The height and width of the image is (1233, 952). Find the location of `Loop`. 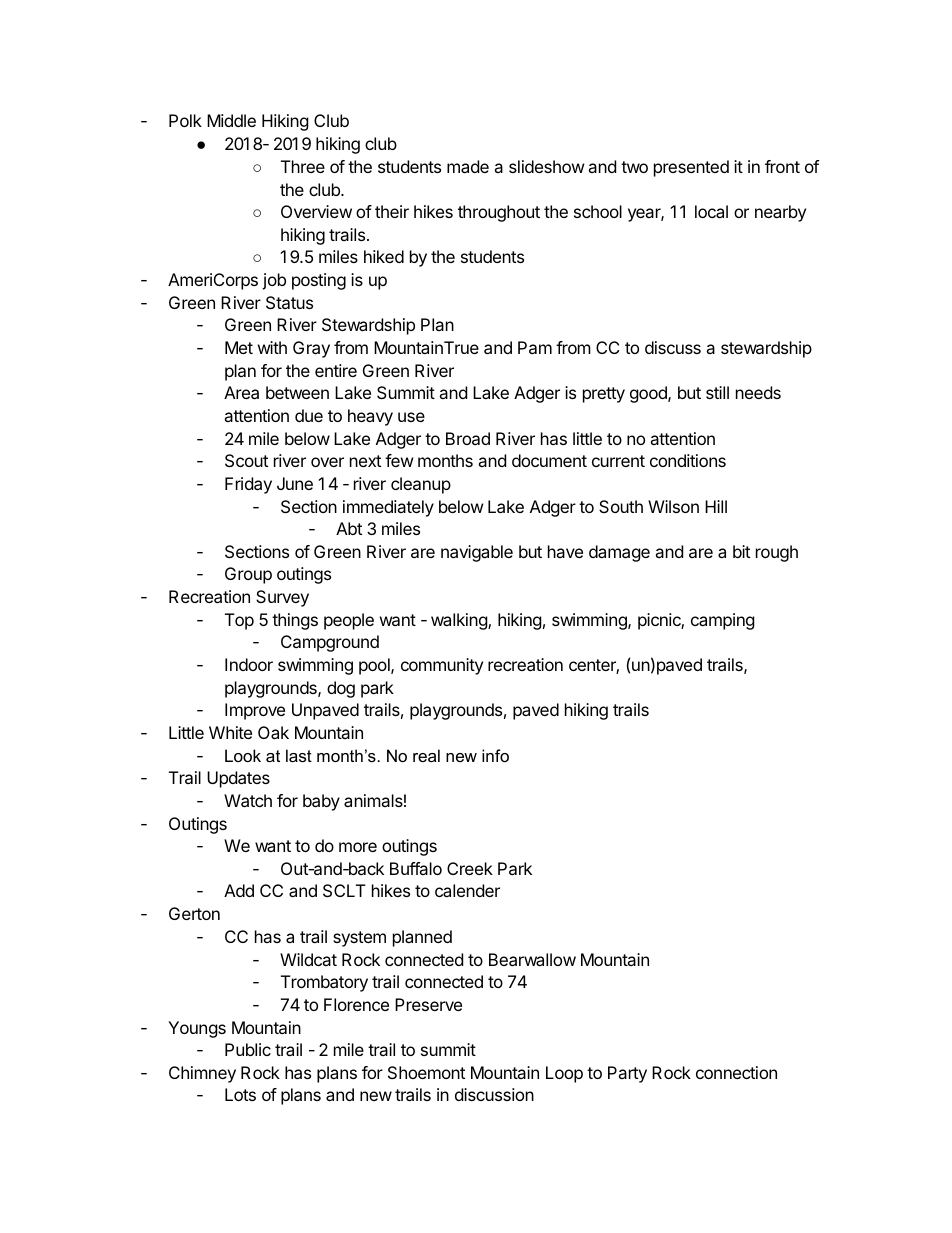

Loop is located at coordinates (564, 1074).
